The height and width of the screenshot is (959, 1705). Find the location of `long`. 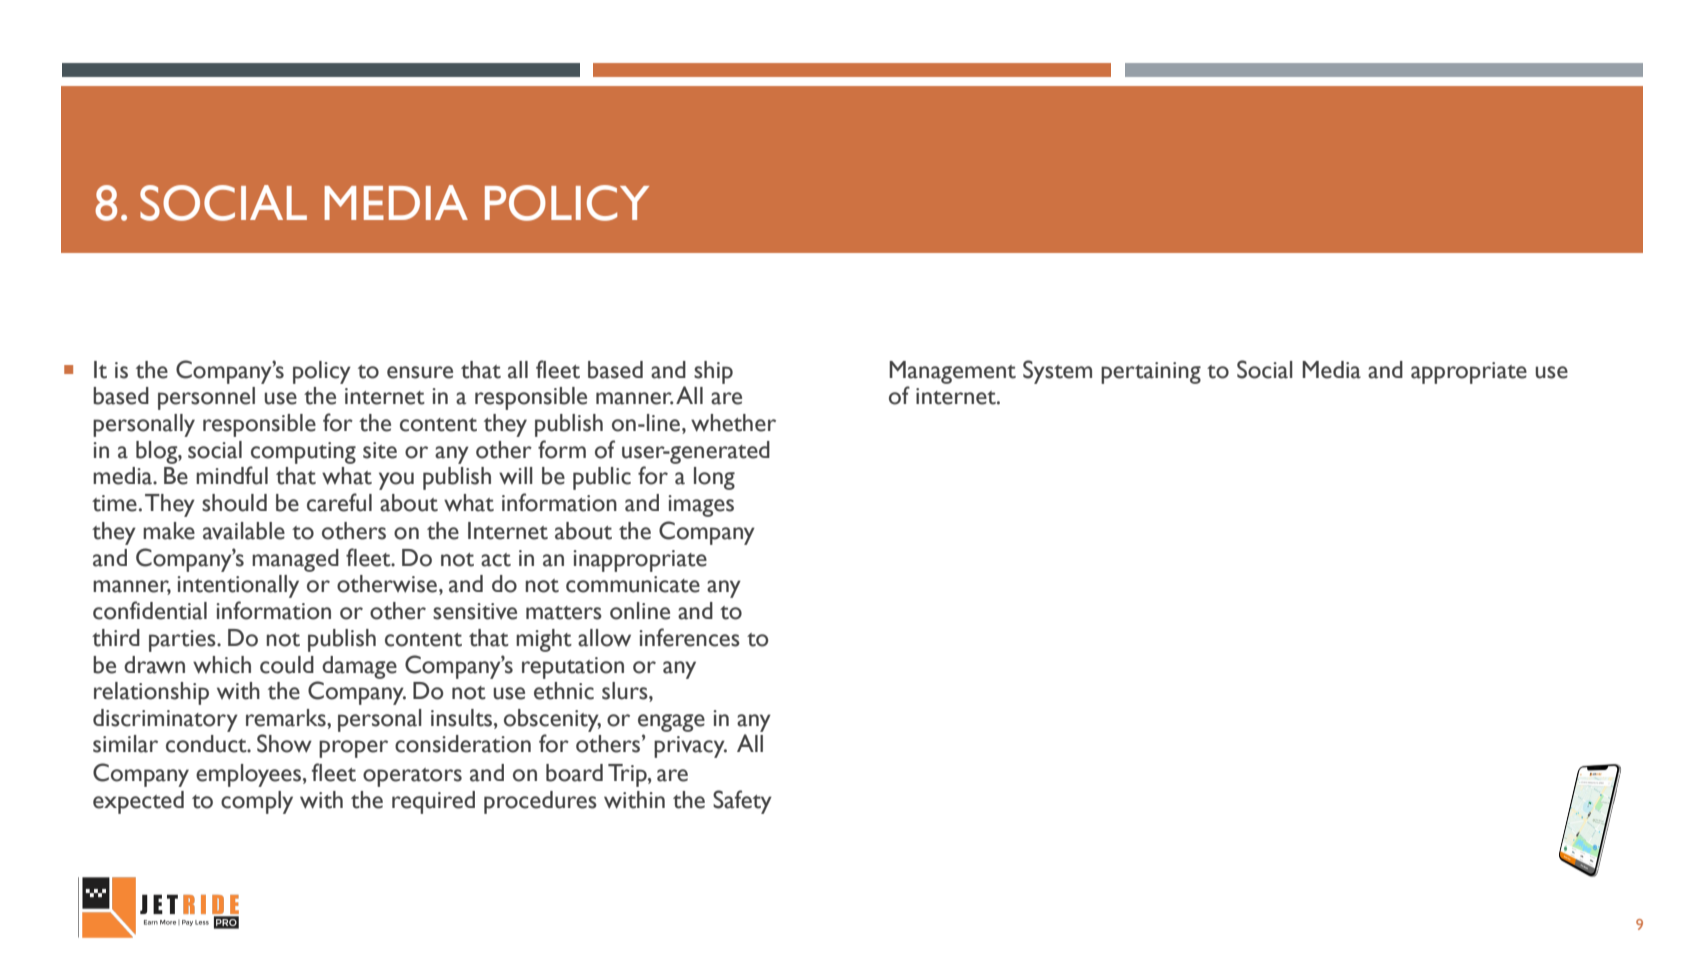

long is located at coordinates (714, 478).
